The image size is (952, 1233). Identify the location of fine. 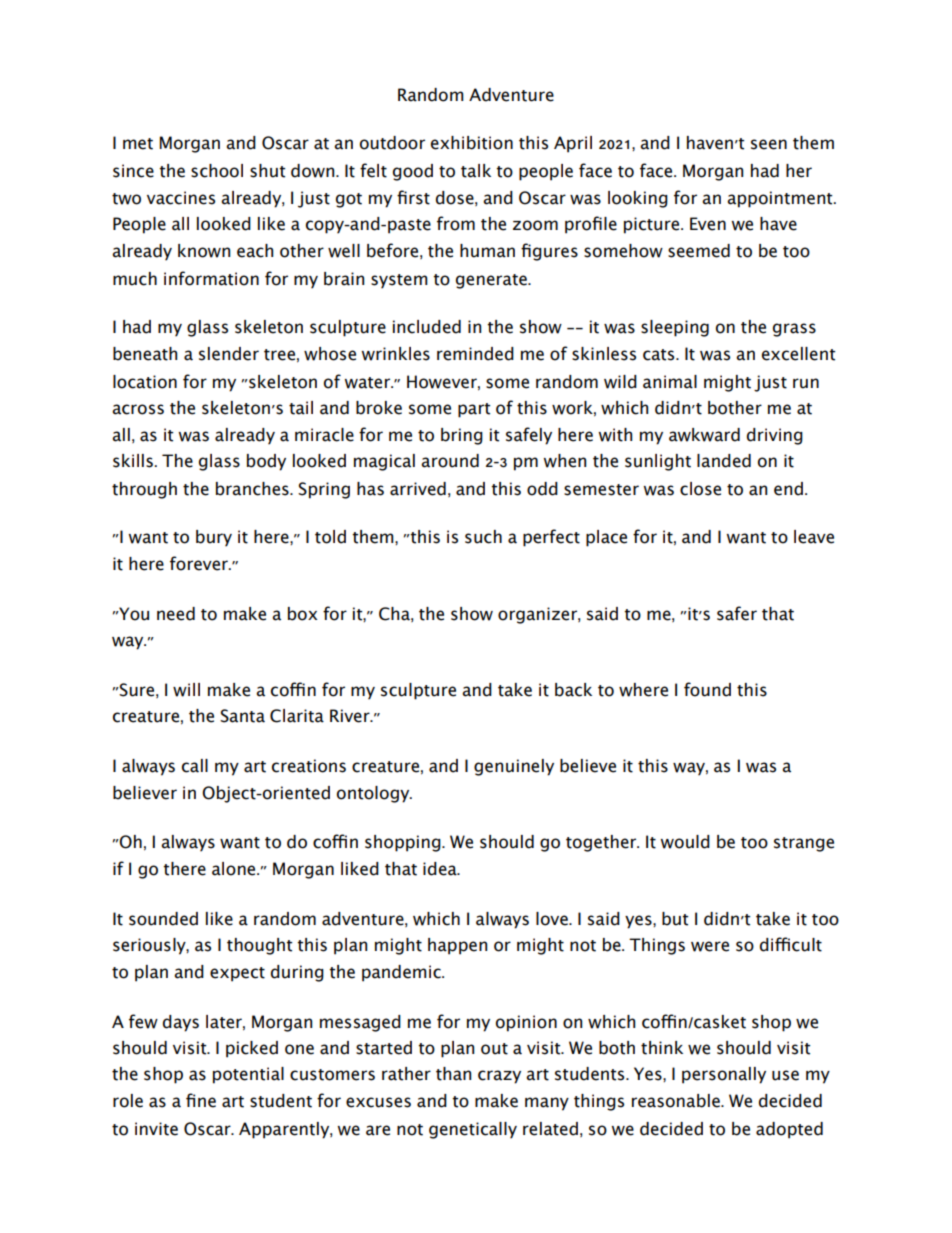
(201, 1100).
